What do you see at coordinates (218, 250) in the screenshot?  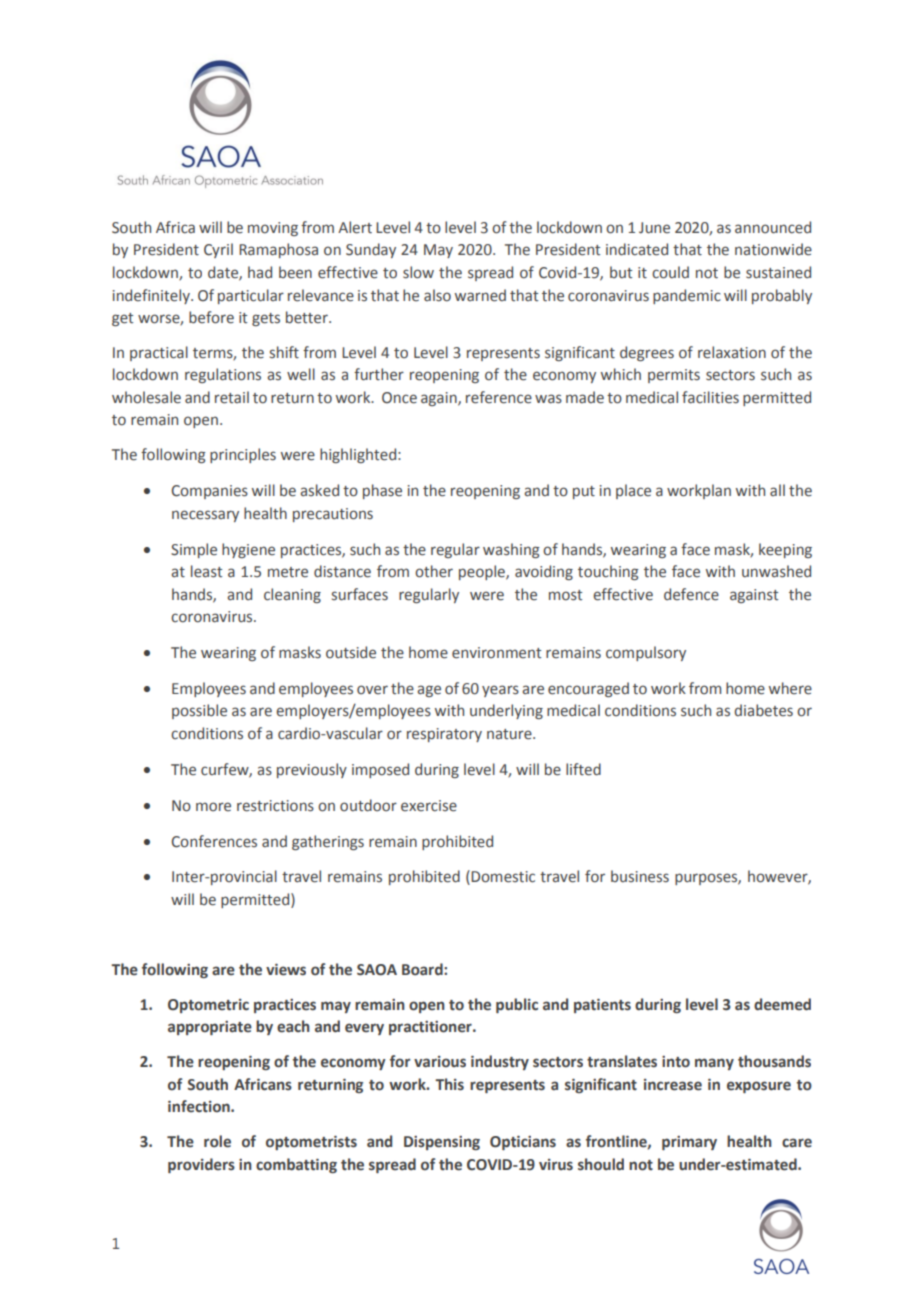 I see `Cyril` at bounding box center [218, 250].
